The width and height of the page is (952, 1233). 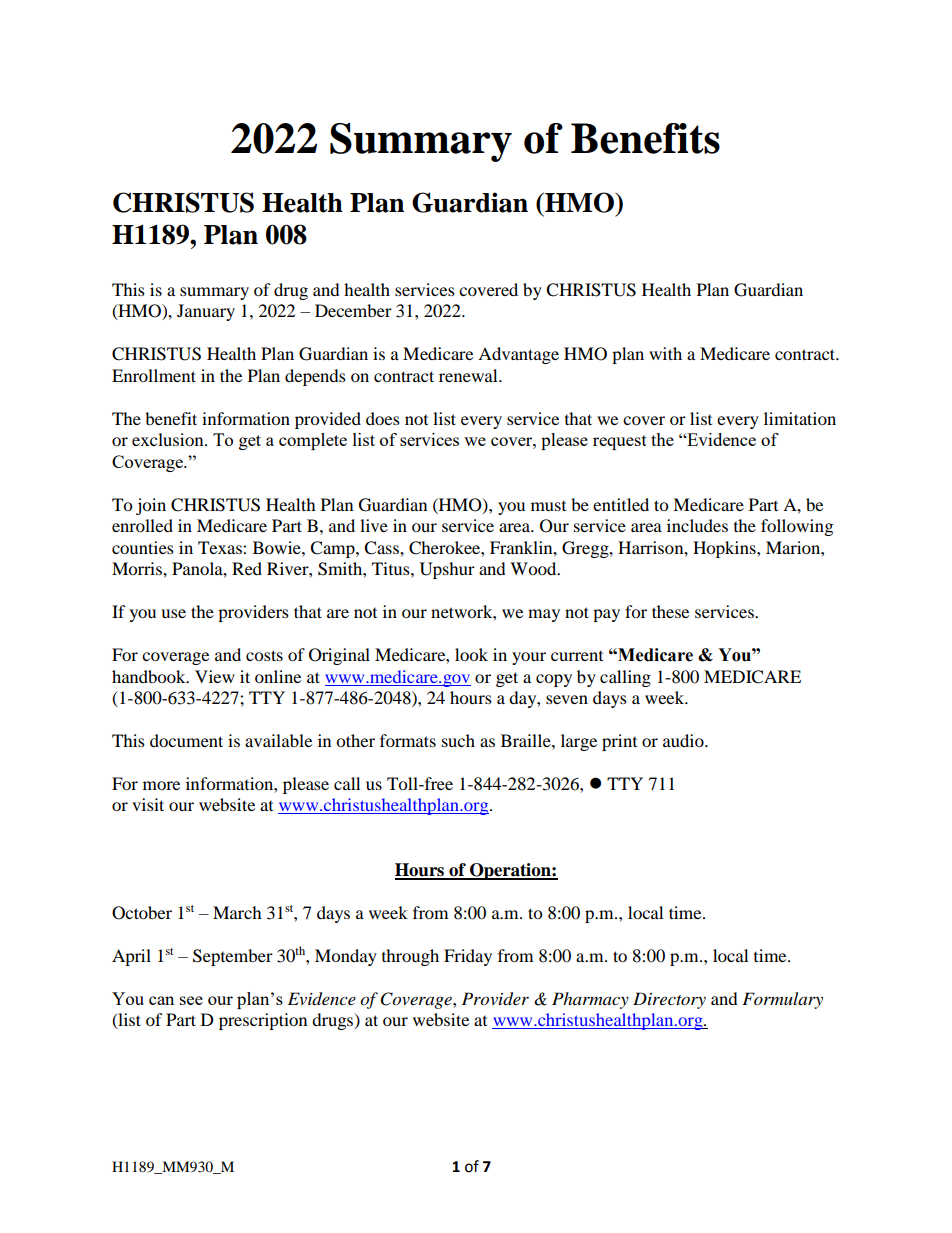 What do you see at coordinates (468, 957) in the page?
I see `Friday` at bounding box center [468, 957].
